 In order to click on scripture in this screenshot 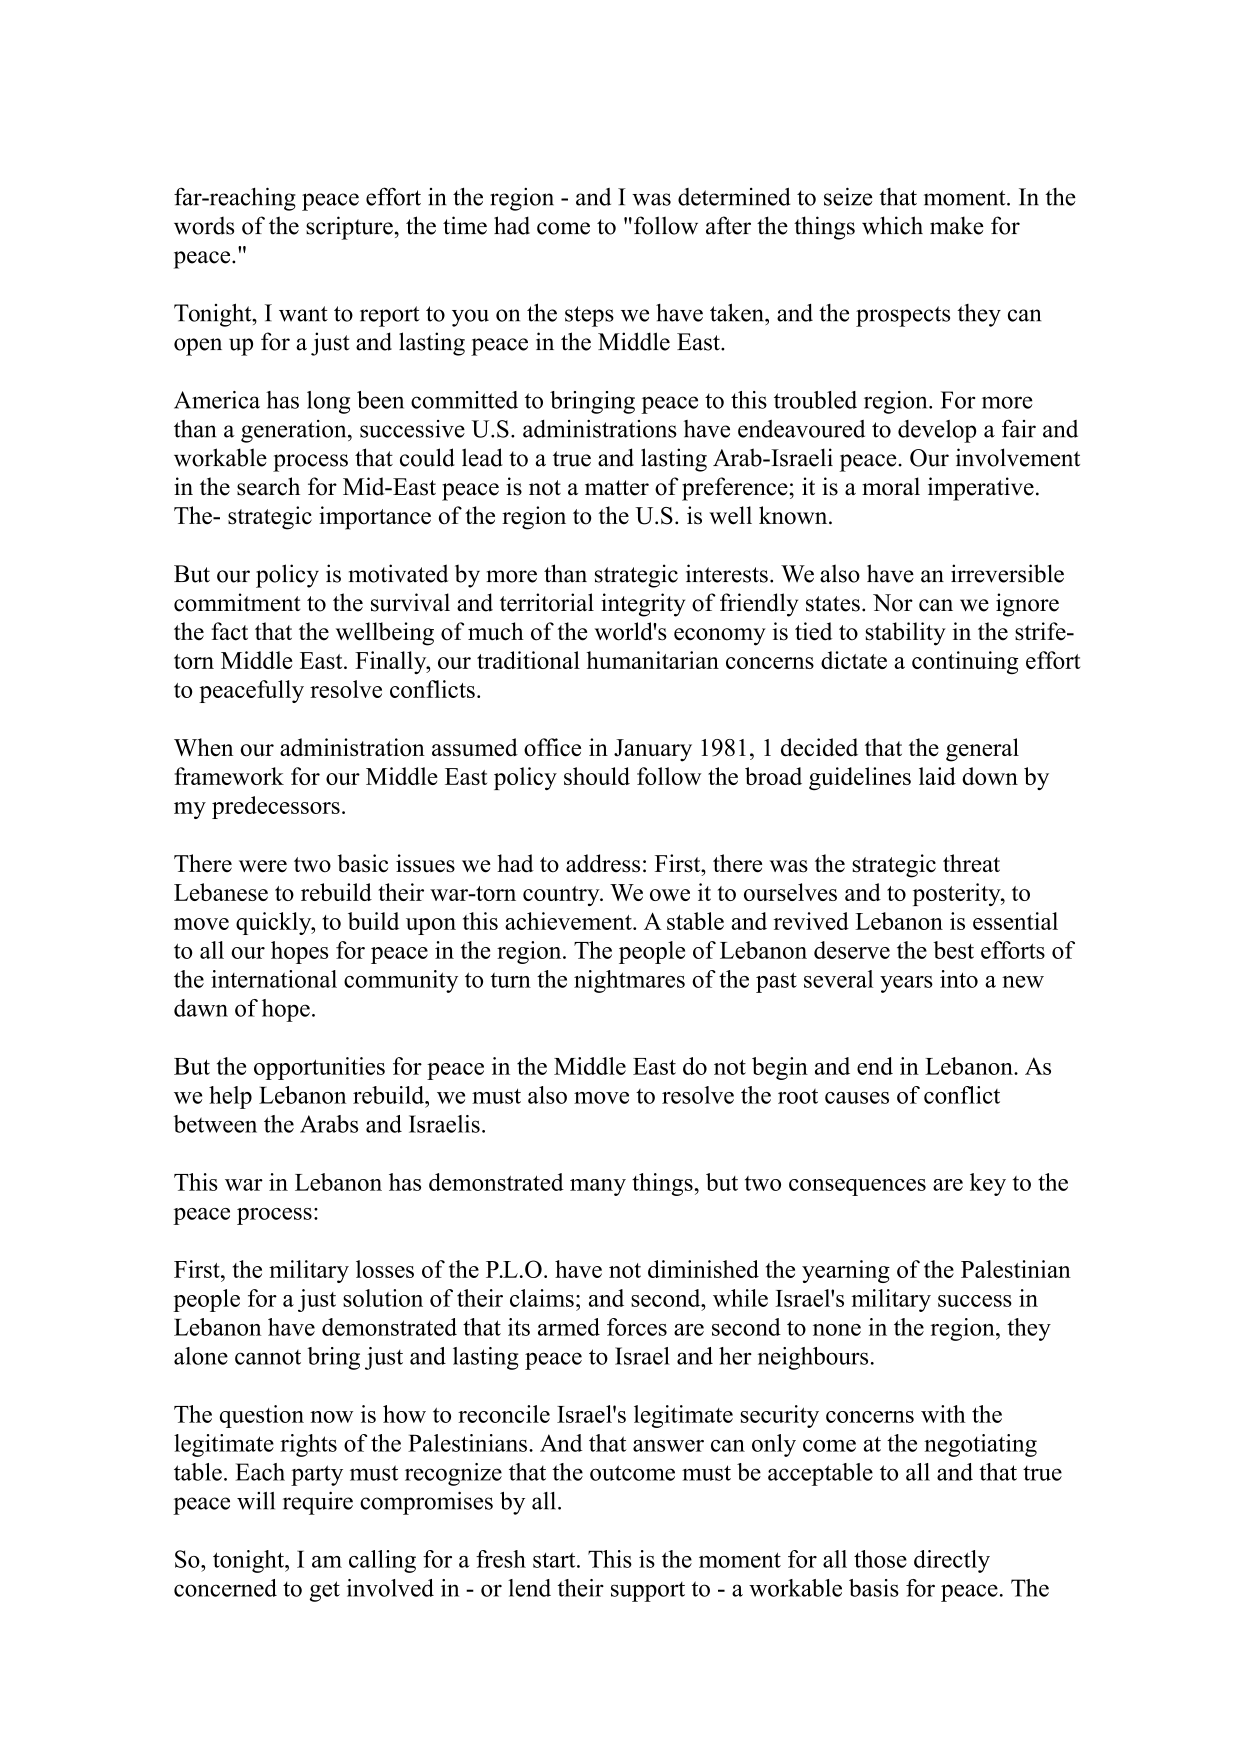, I will do `click(349, 228)`.
